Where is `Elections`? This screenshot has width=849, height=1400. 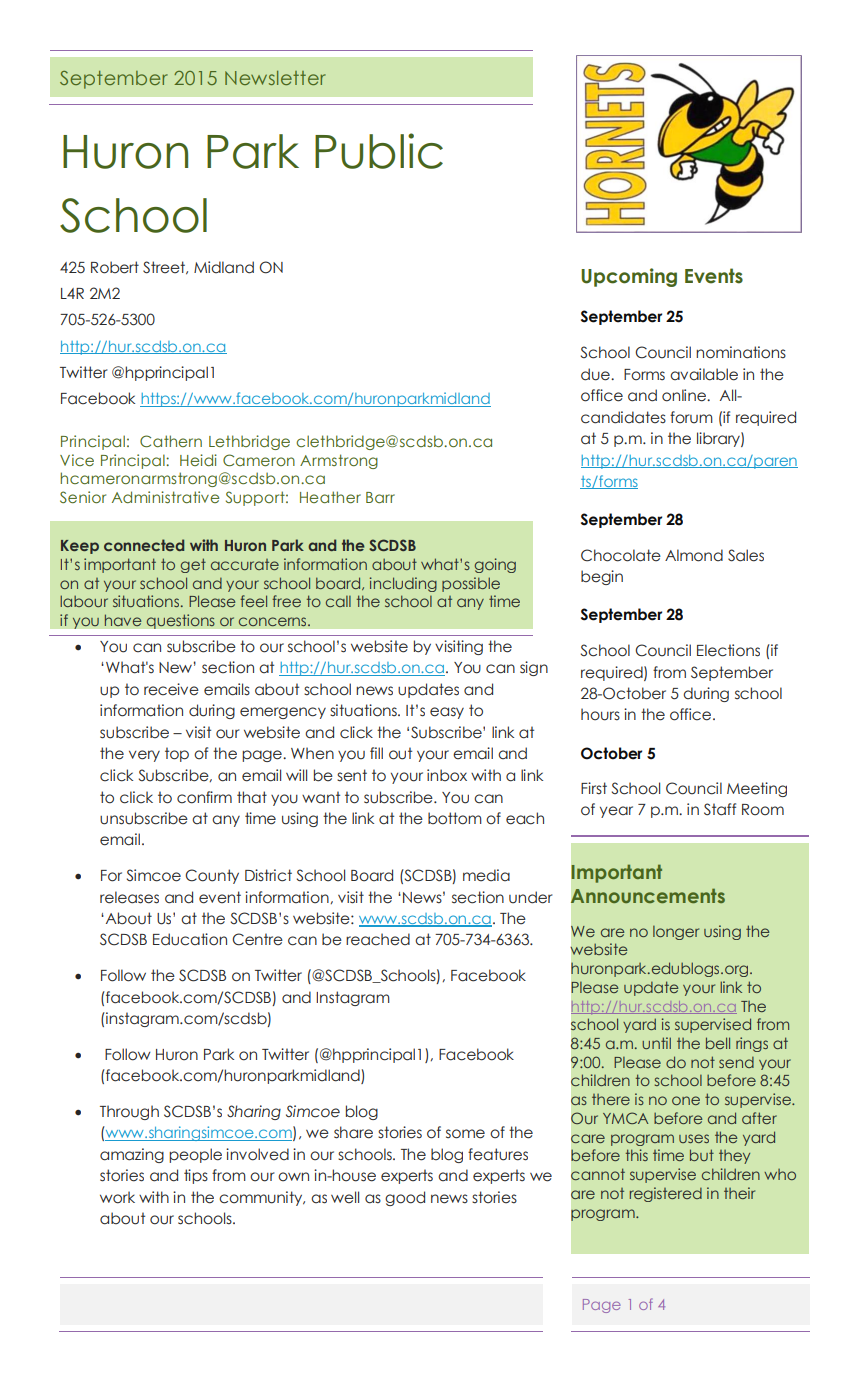 Elections is located at coordinates (728, 650).
